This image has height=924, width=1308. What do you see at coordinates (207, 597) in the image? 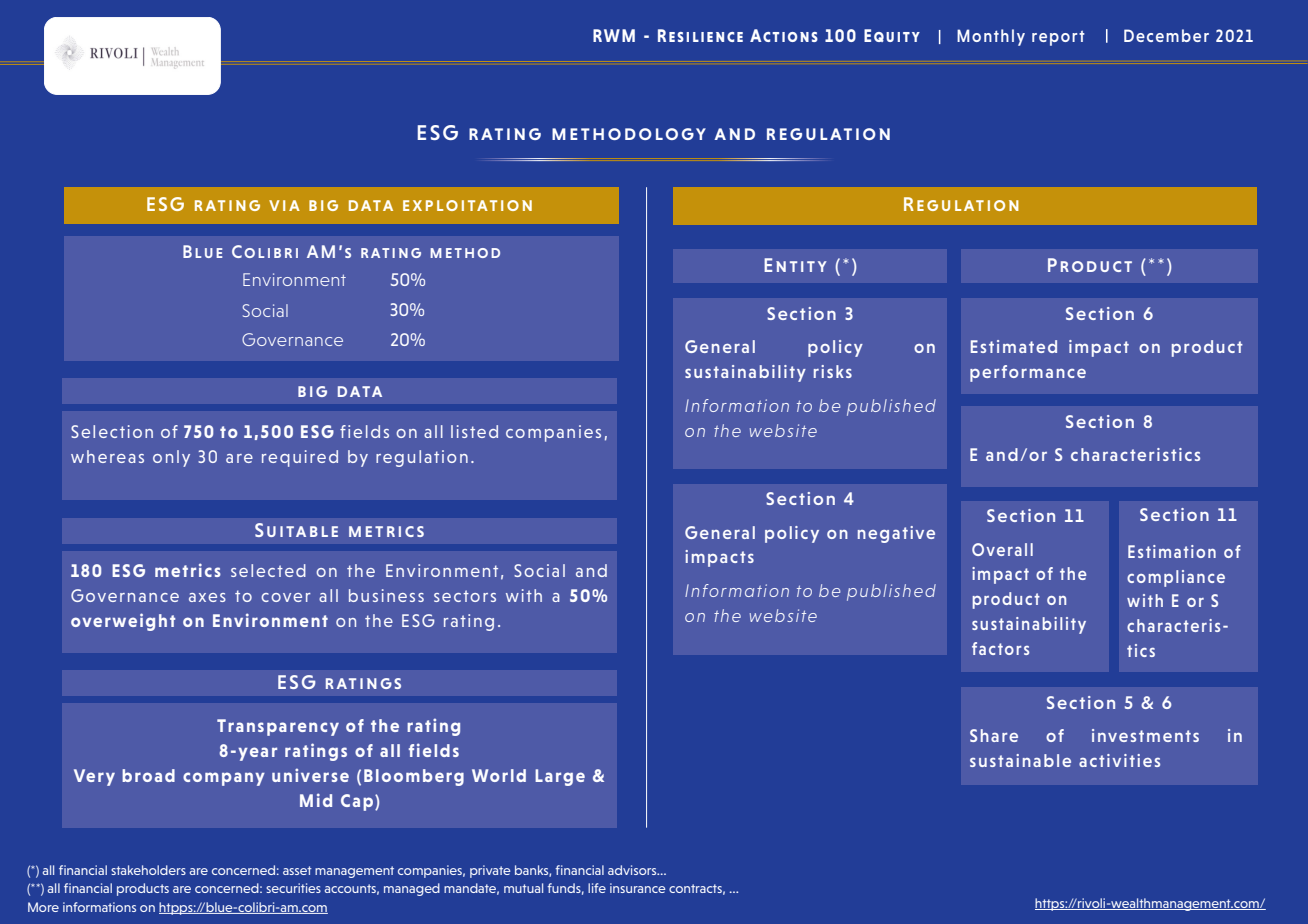
I see `axes` at bounding box center [207, 597].
